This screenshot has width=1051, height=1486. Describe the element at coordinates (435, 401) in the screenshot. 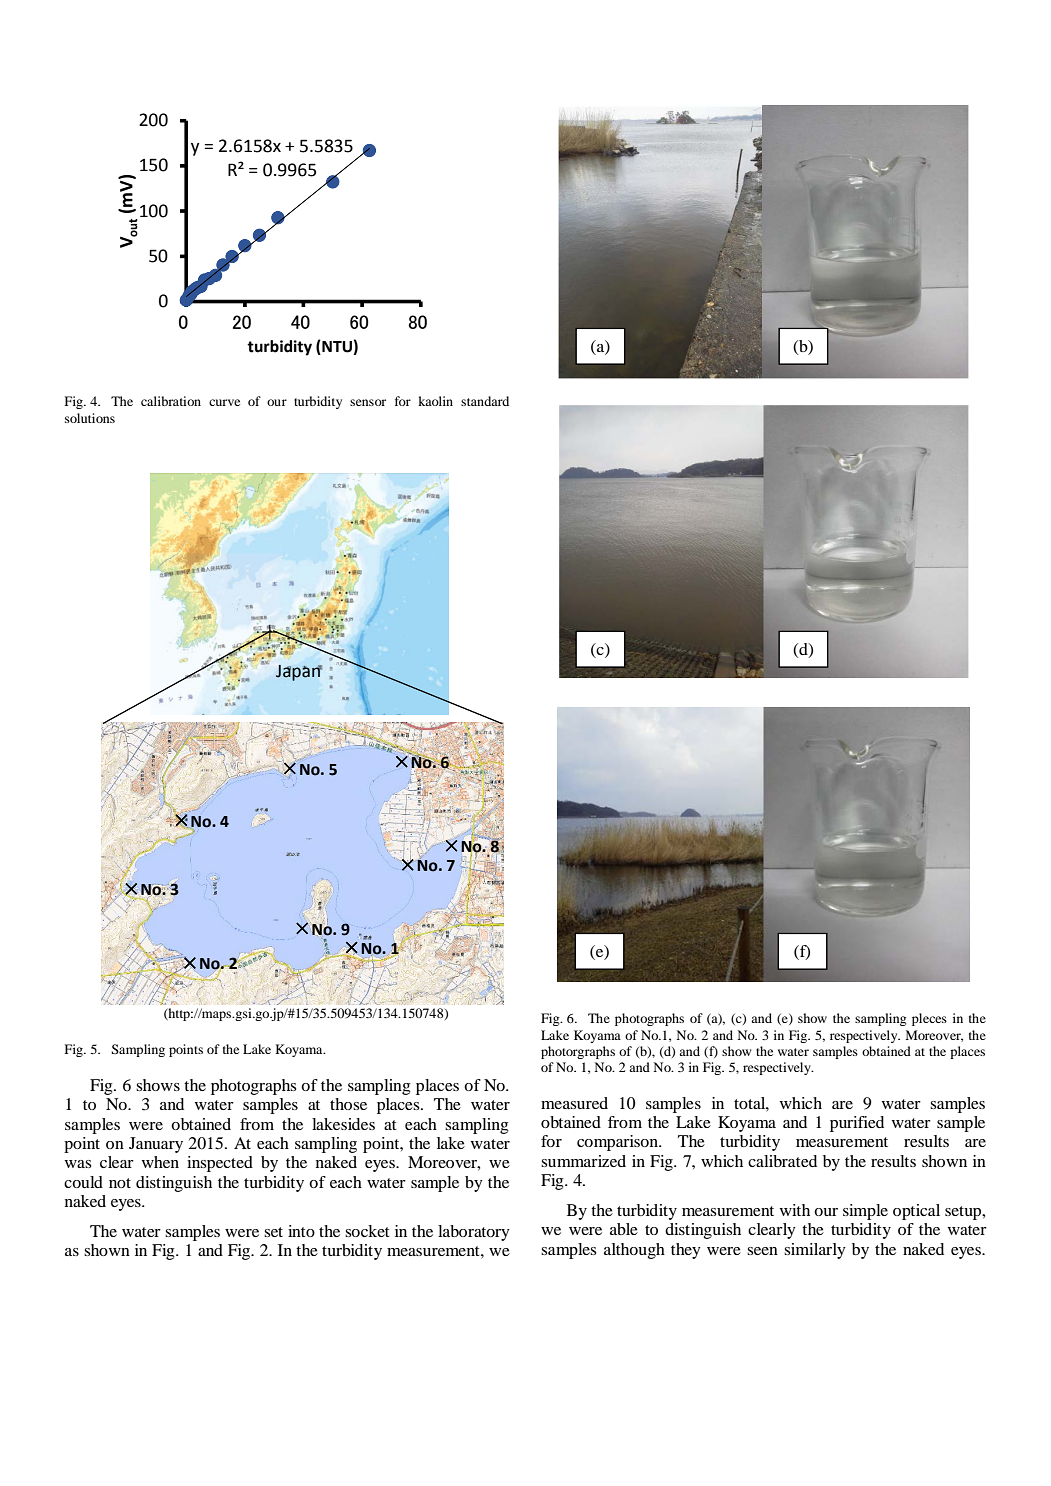

I see `kaolin` at that location.
